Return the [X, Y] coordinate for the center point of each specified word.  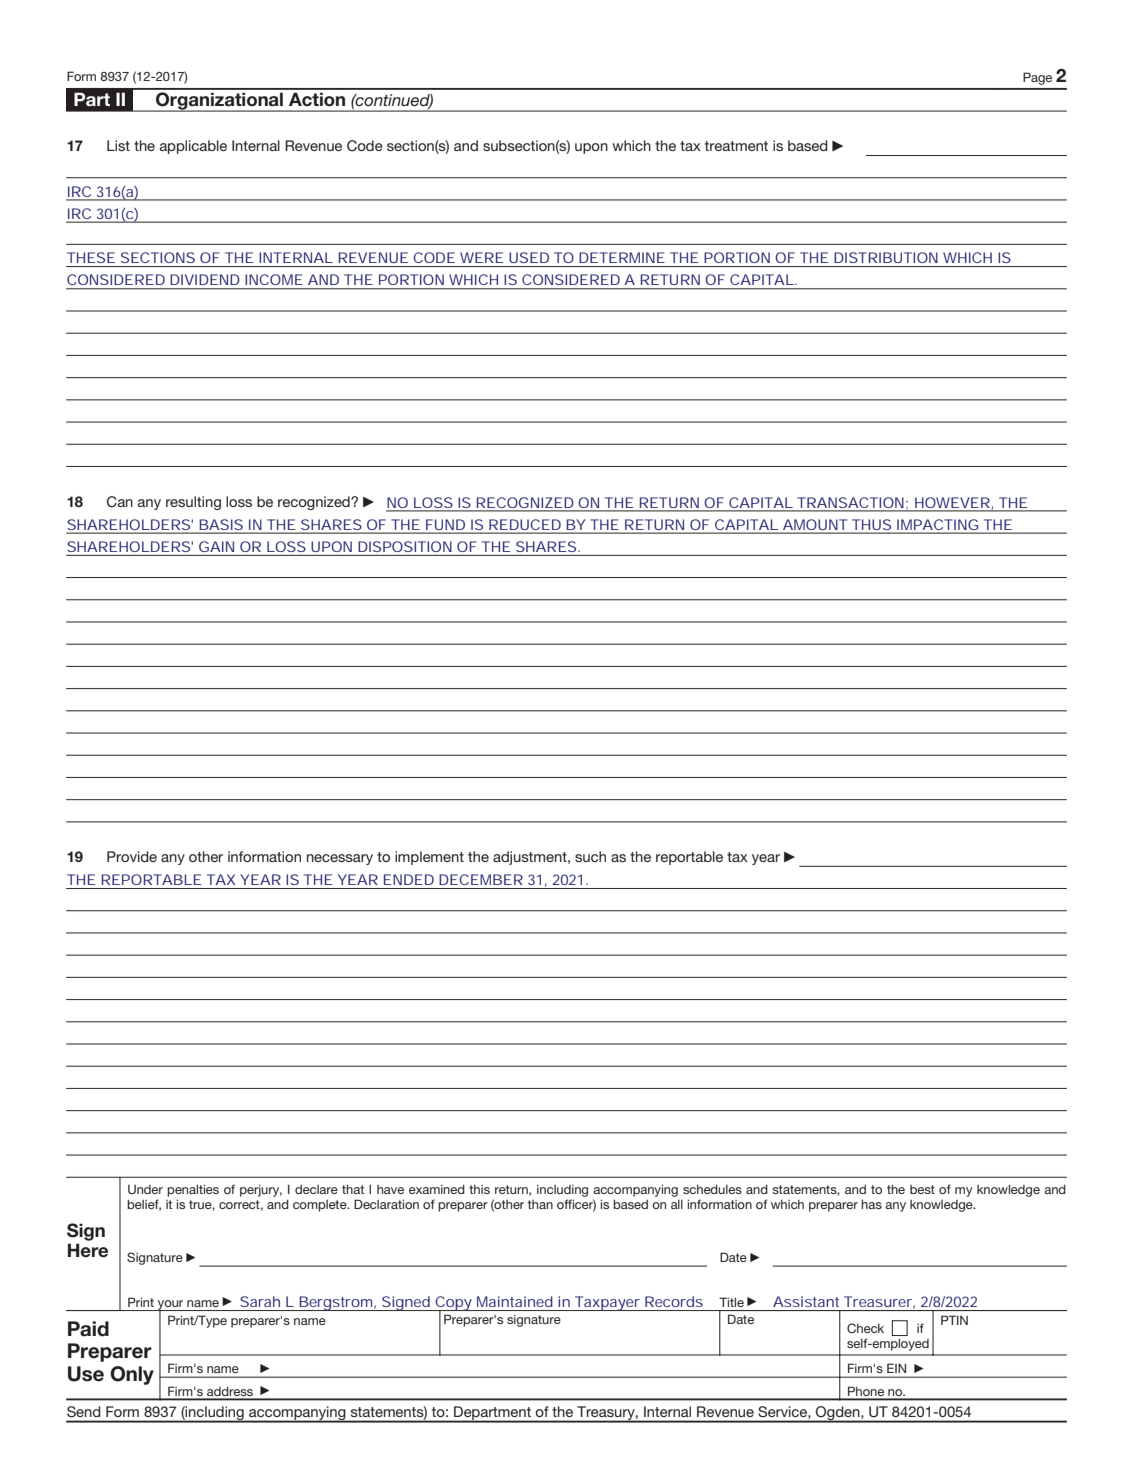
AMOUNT [815, 524]
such [590, 856]
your [171, 1306]
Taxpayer [607, 1303]
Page [1037, 78]
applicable [193, 147]
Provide [132, 856]
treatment [736, 146]
